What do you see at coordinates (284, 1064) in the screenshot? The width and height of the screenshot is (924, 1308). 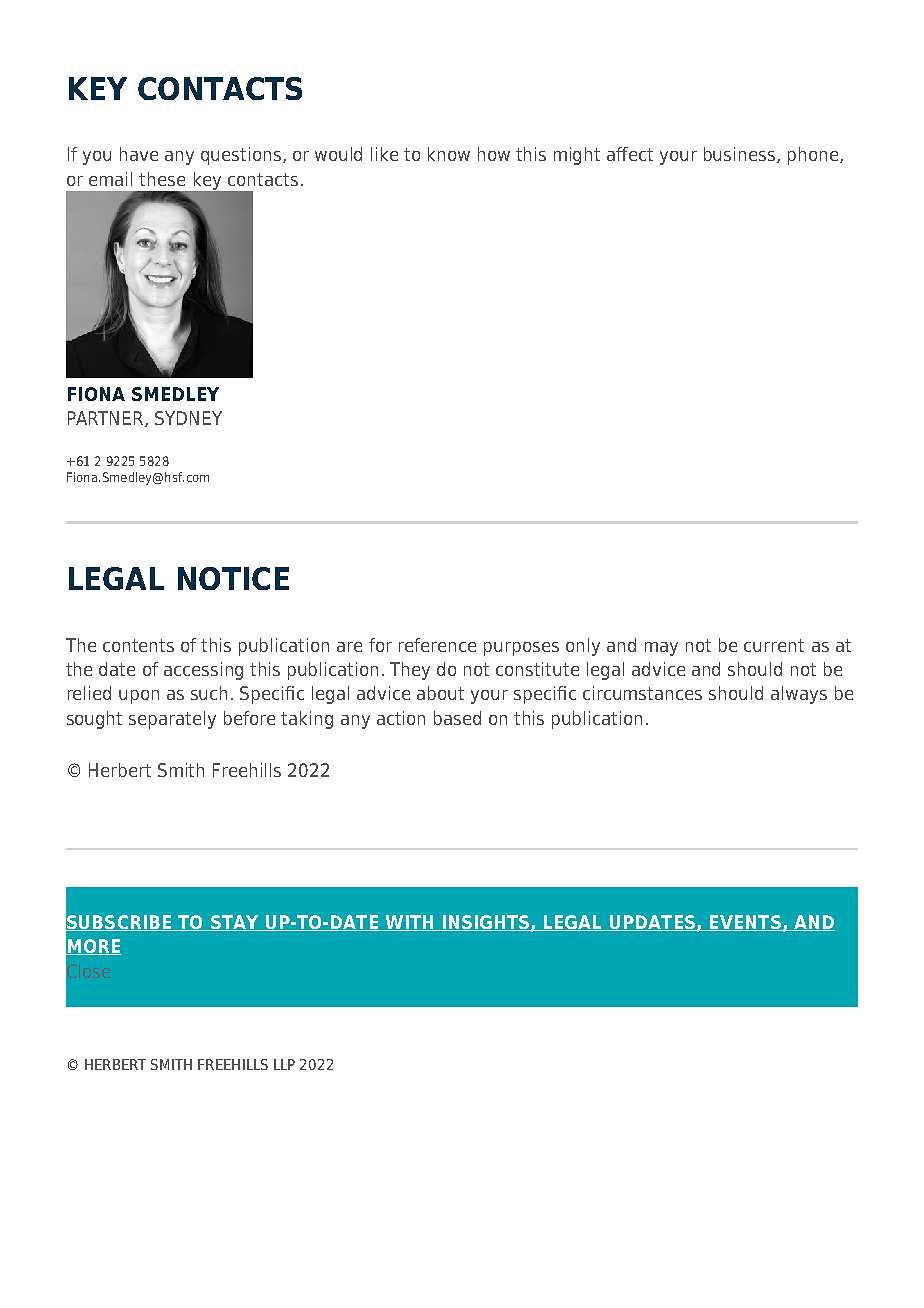 I see `LLP` at bounding box center [284, 1064].
